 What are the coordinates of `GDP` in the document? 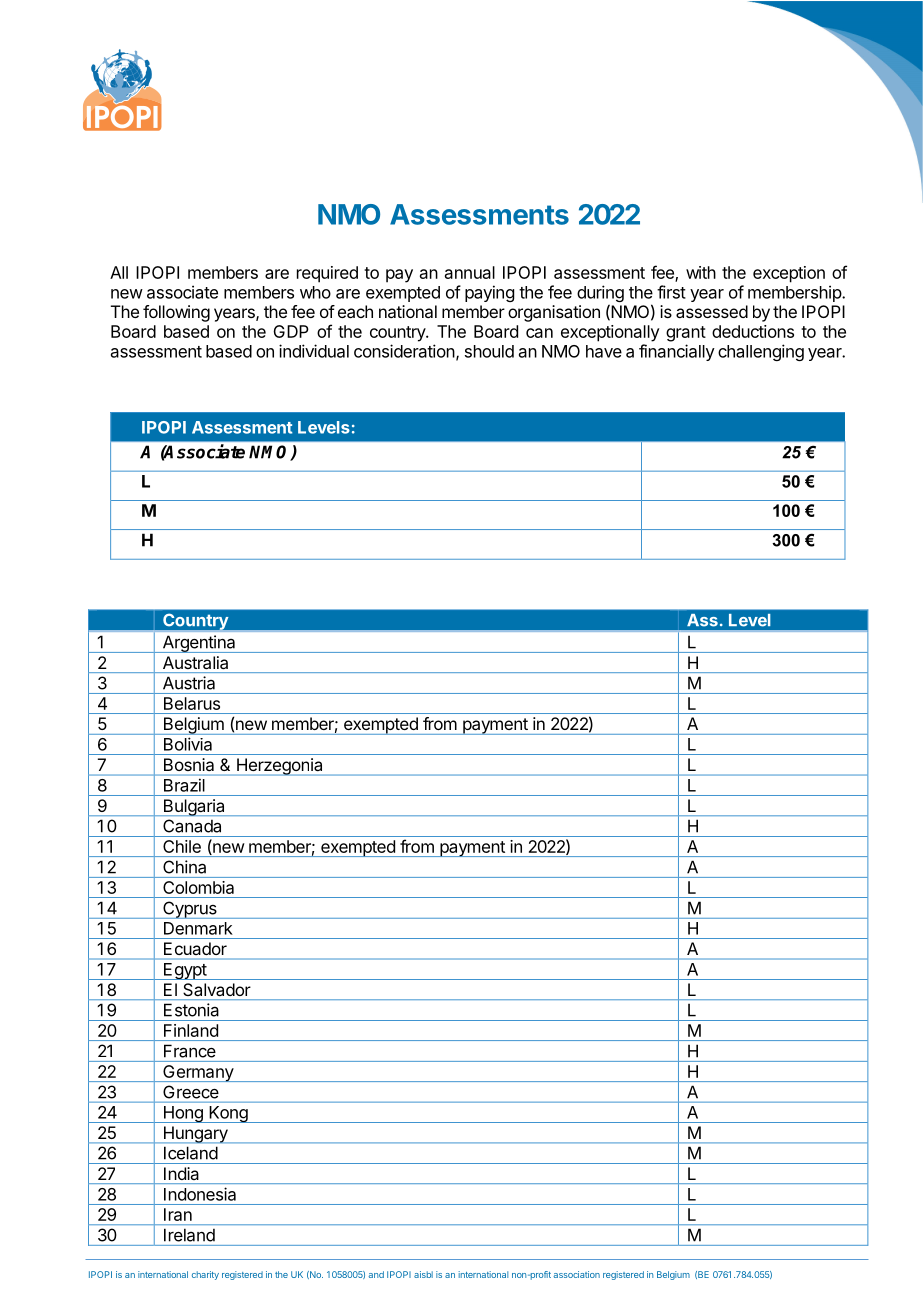 It's located at (291, 331).
